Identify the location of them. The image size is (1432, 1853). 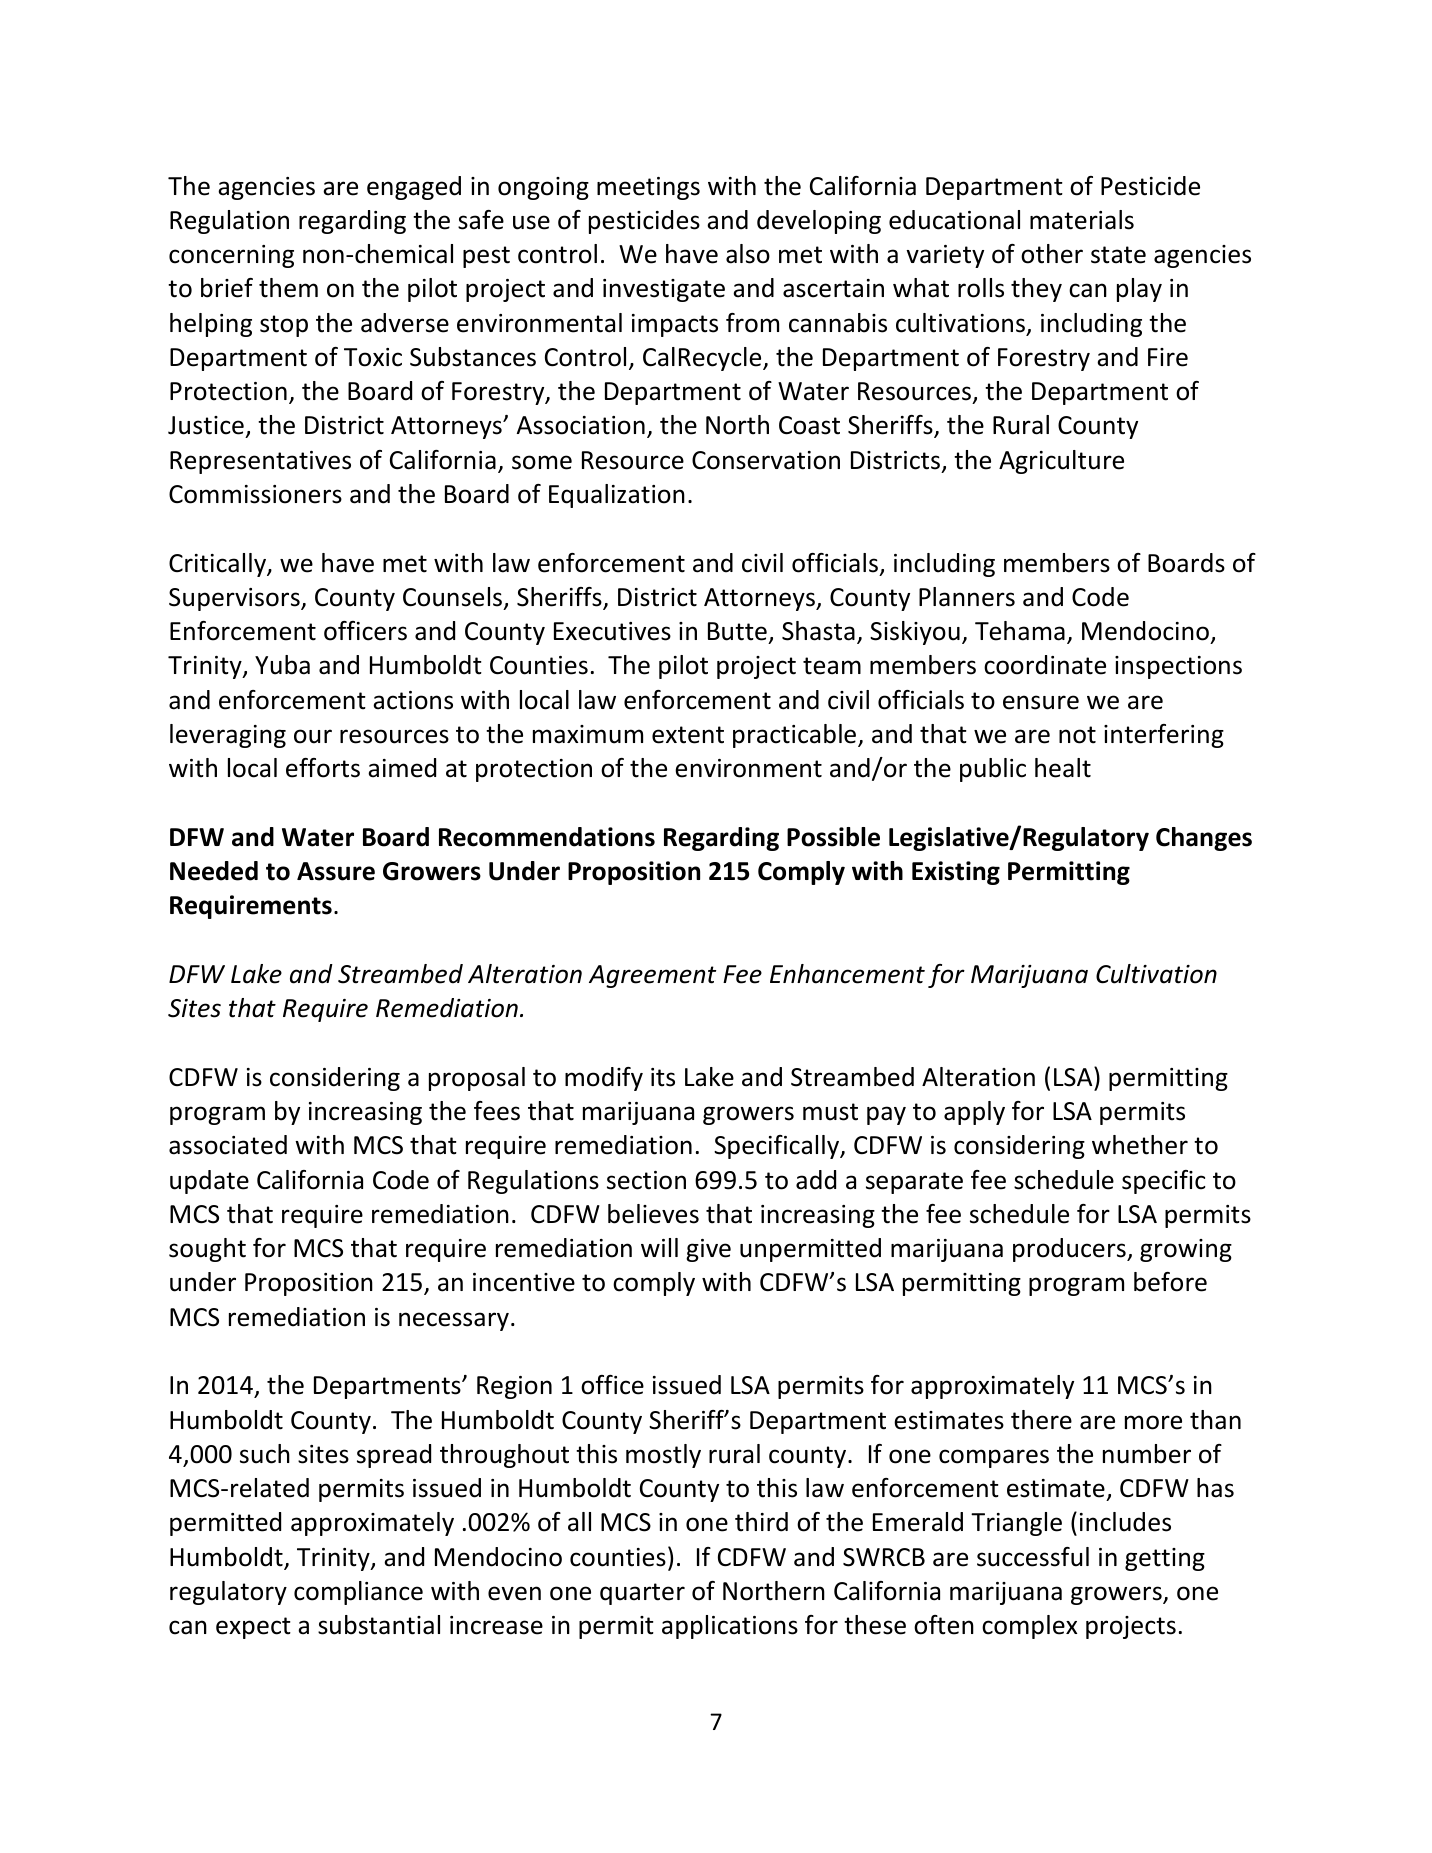
(288, 288).
